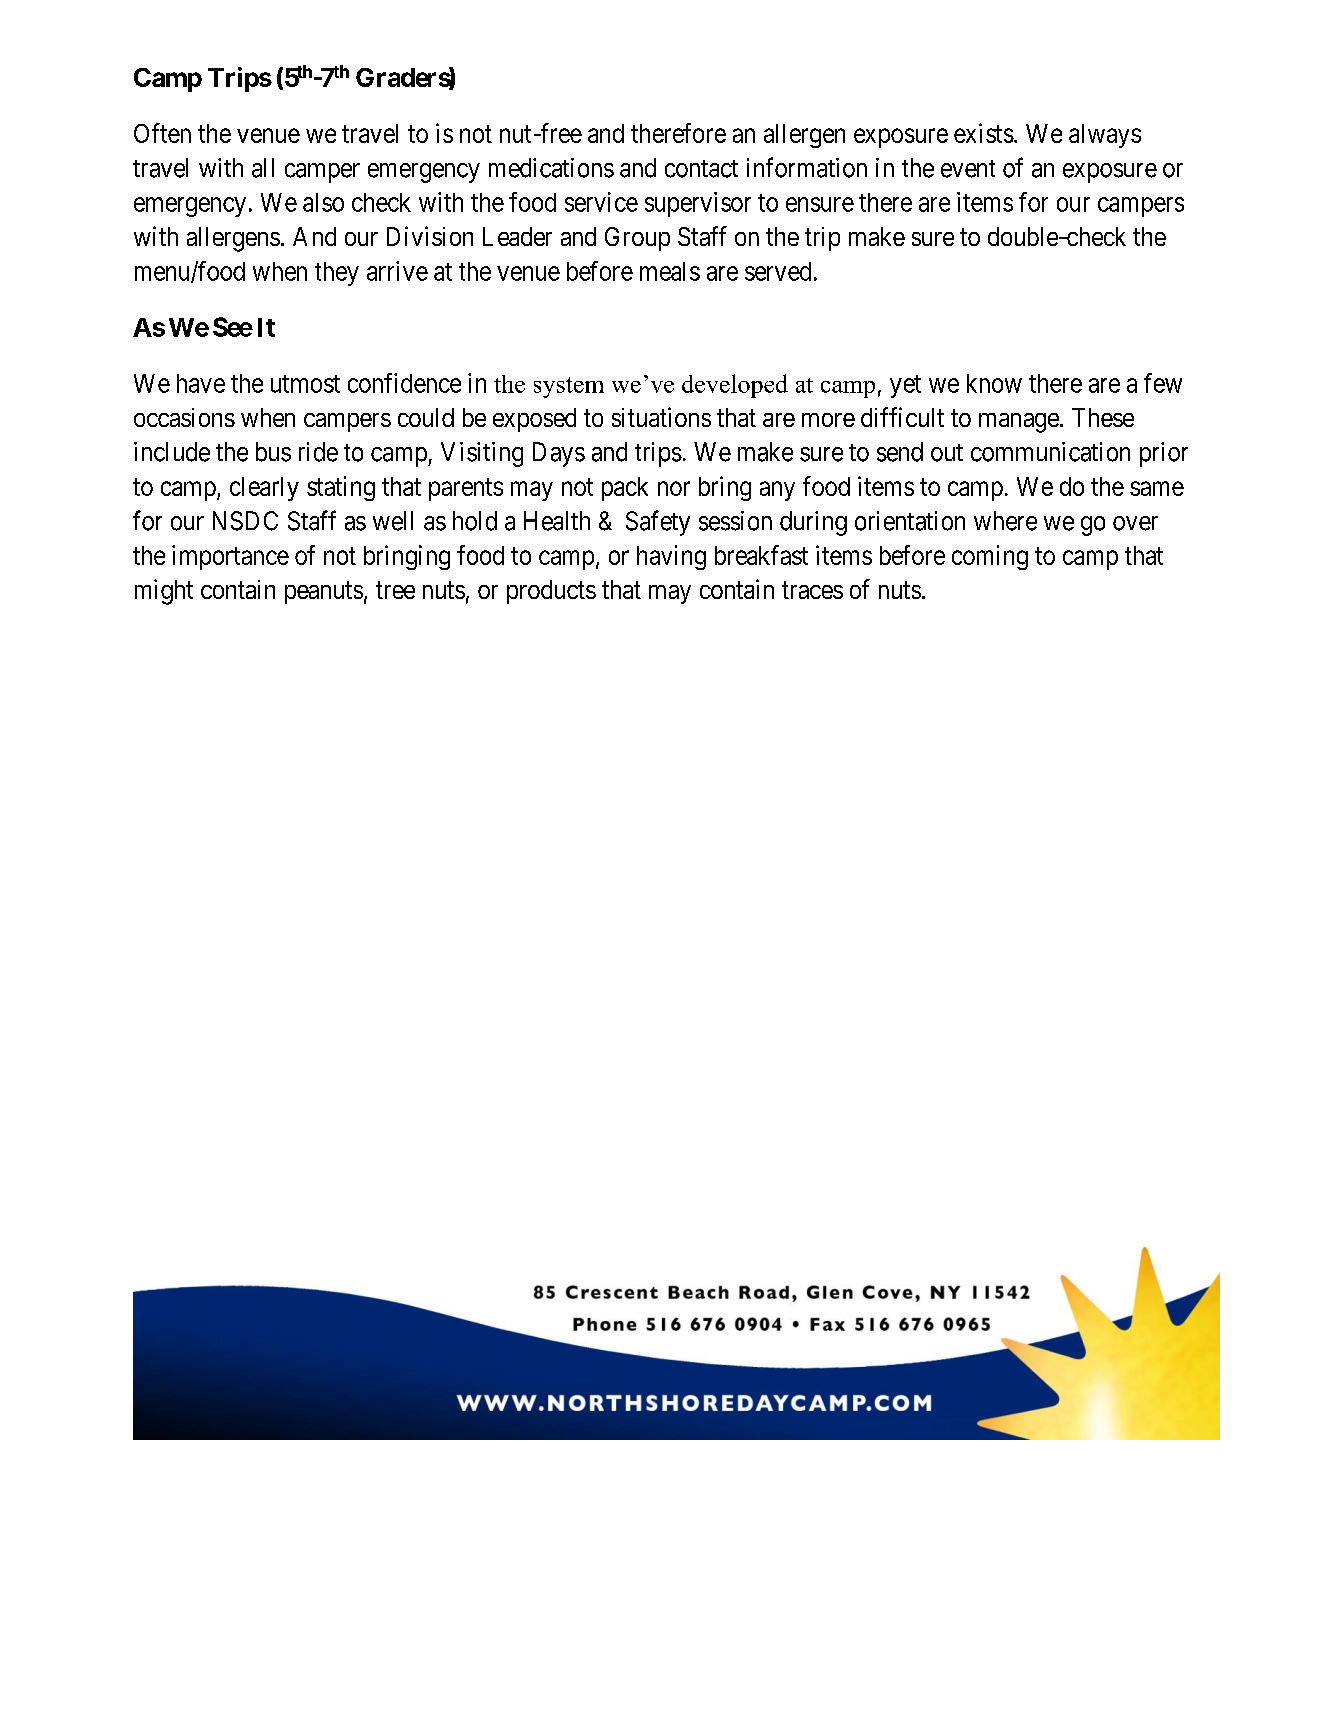  What do you see at coordinates (337, 274) in the screenshot?
I see `they` at bounding box center [337, 274].
